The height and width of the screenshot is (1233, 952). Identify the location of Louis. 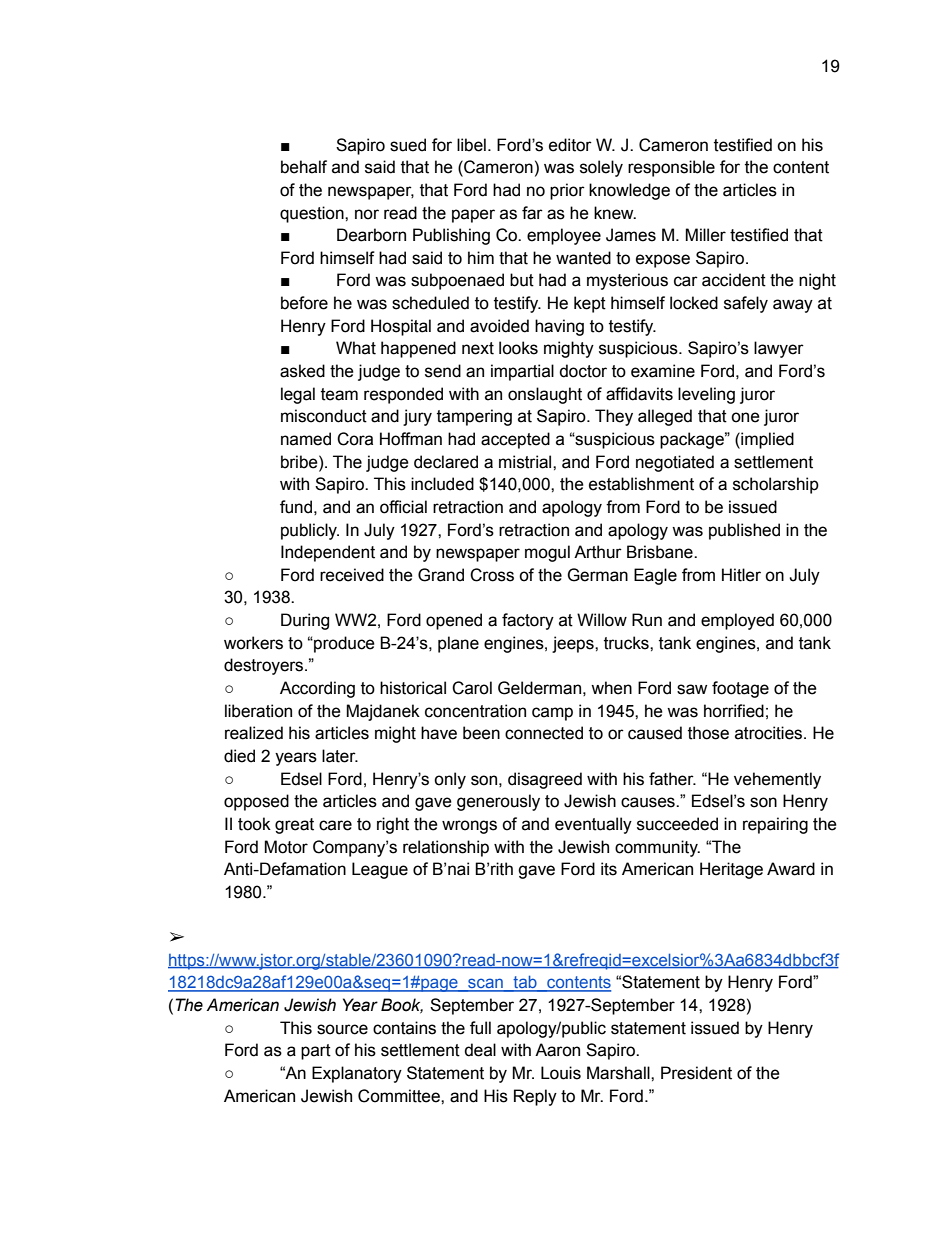
(561, 1073).
